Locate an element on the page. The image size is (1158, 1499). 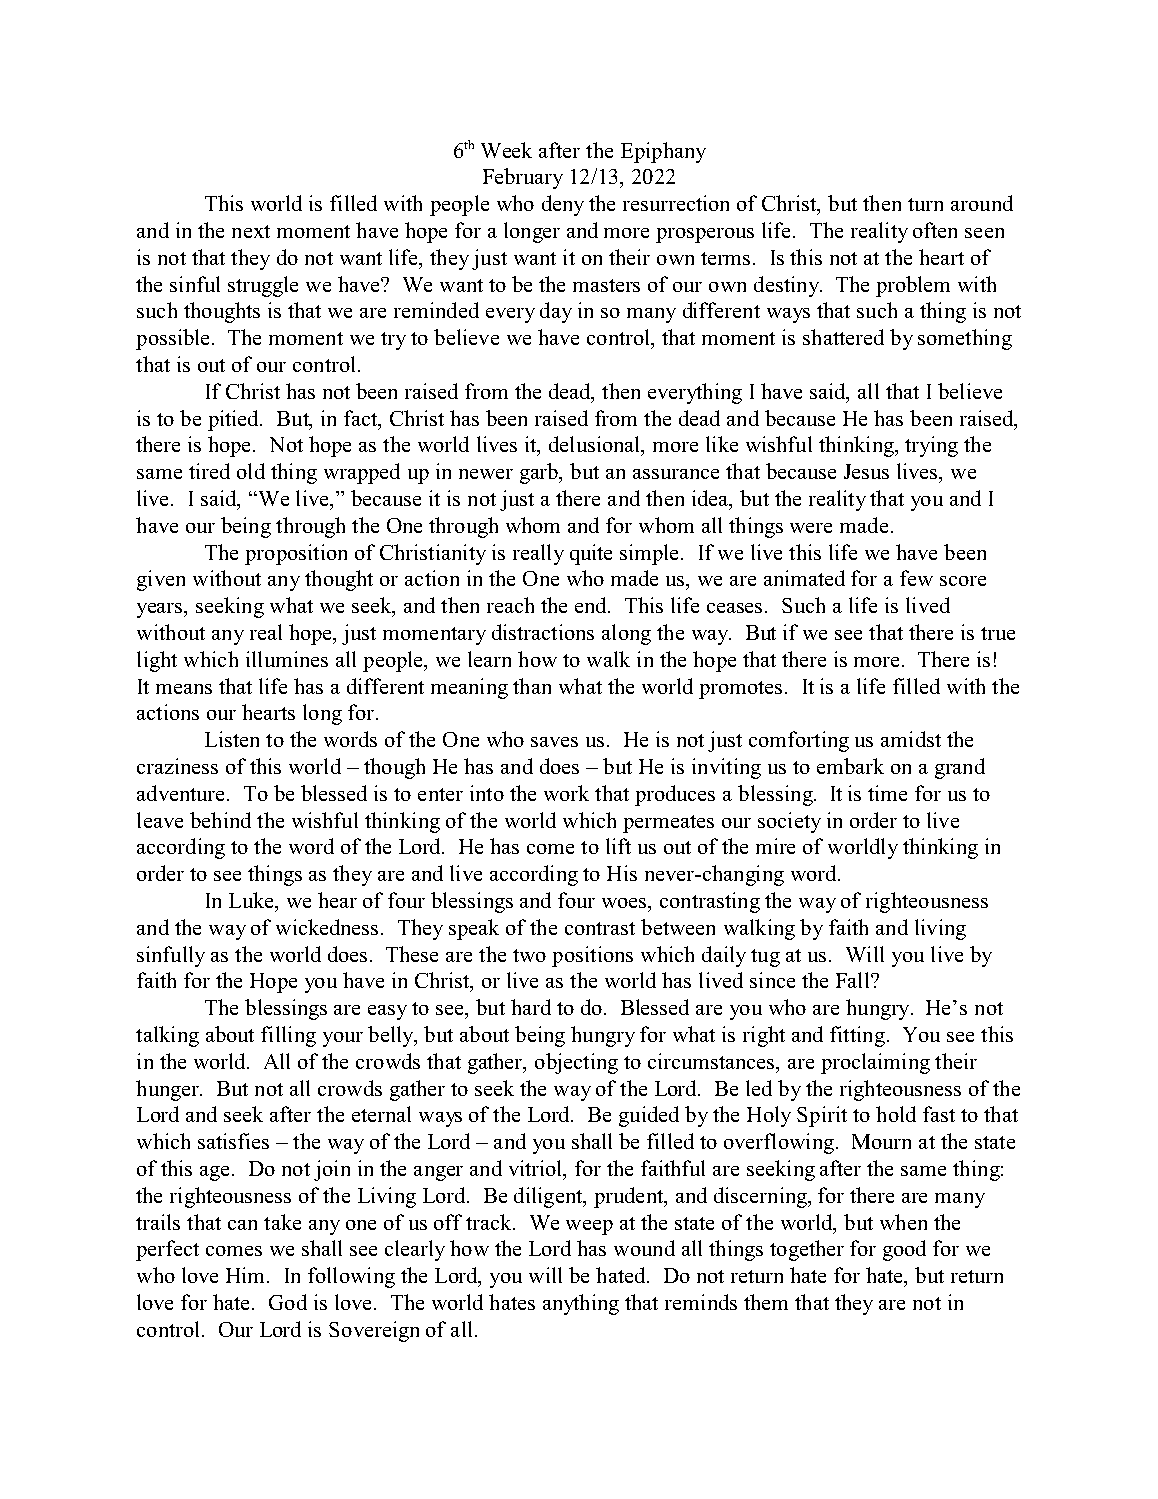
good is located at coordinates (904, 1250).
